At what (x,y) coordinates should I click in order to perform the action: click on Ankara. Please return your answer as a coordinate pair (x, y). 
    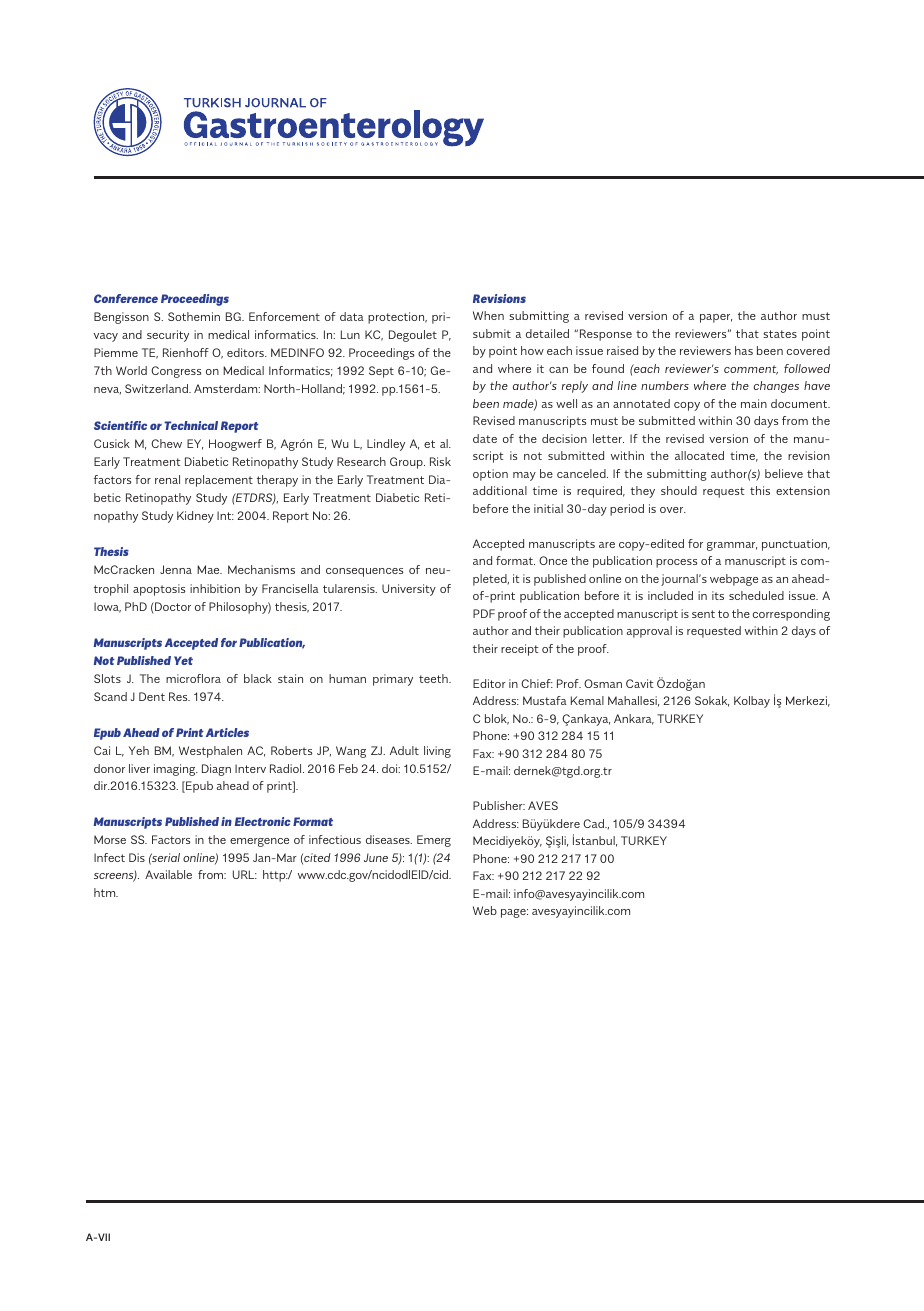
    Looking at the image, I should click on (634, 719).
